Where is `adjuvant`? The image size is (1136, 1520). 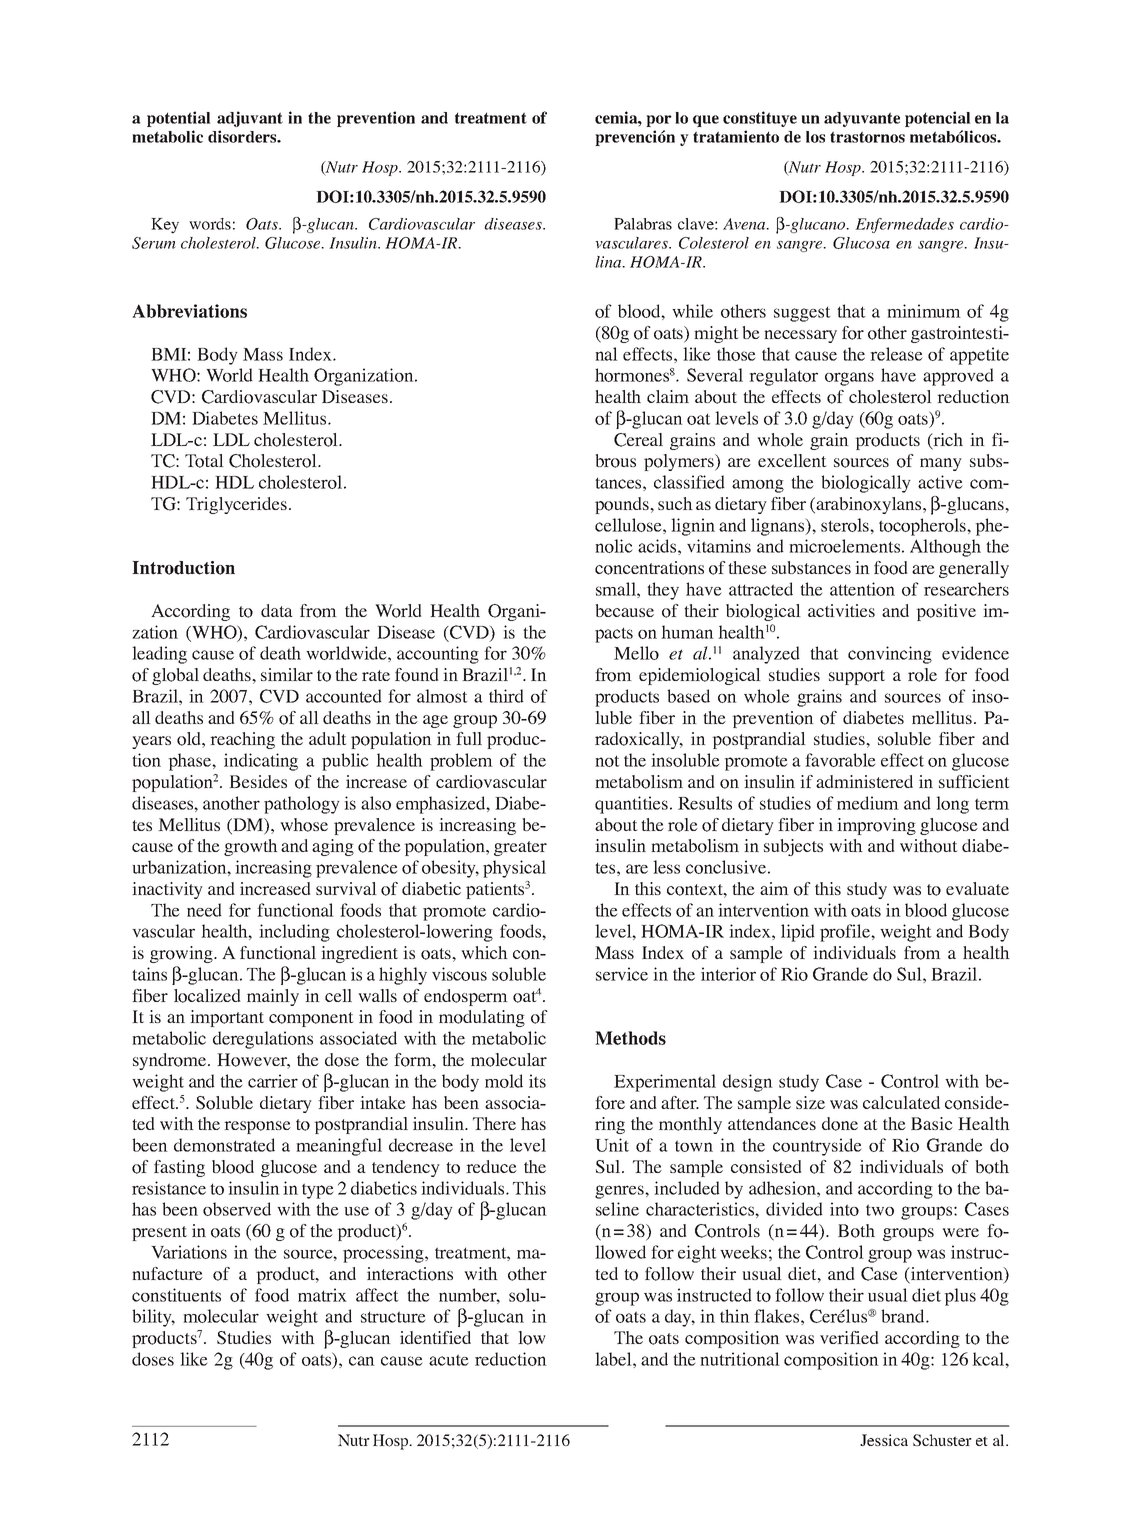 adjuvant is located at coordinates (250, 119).
